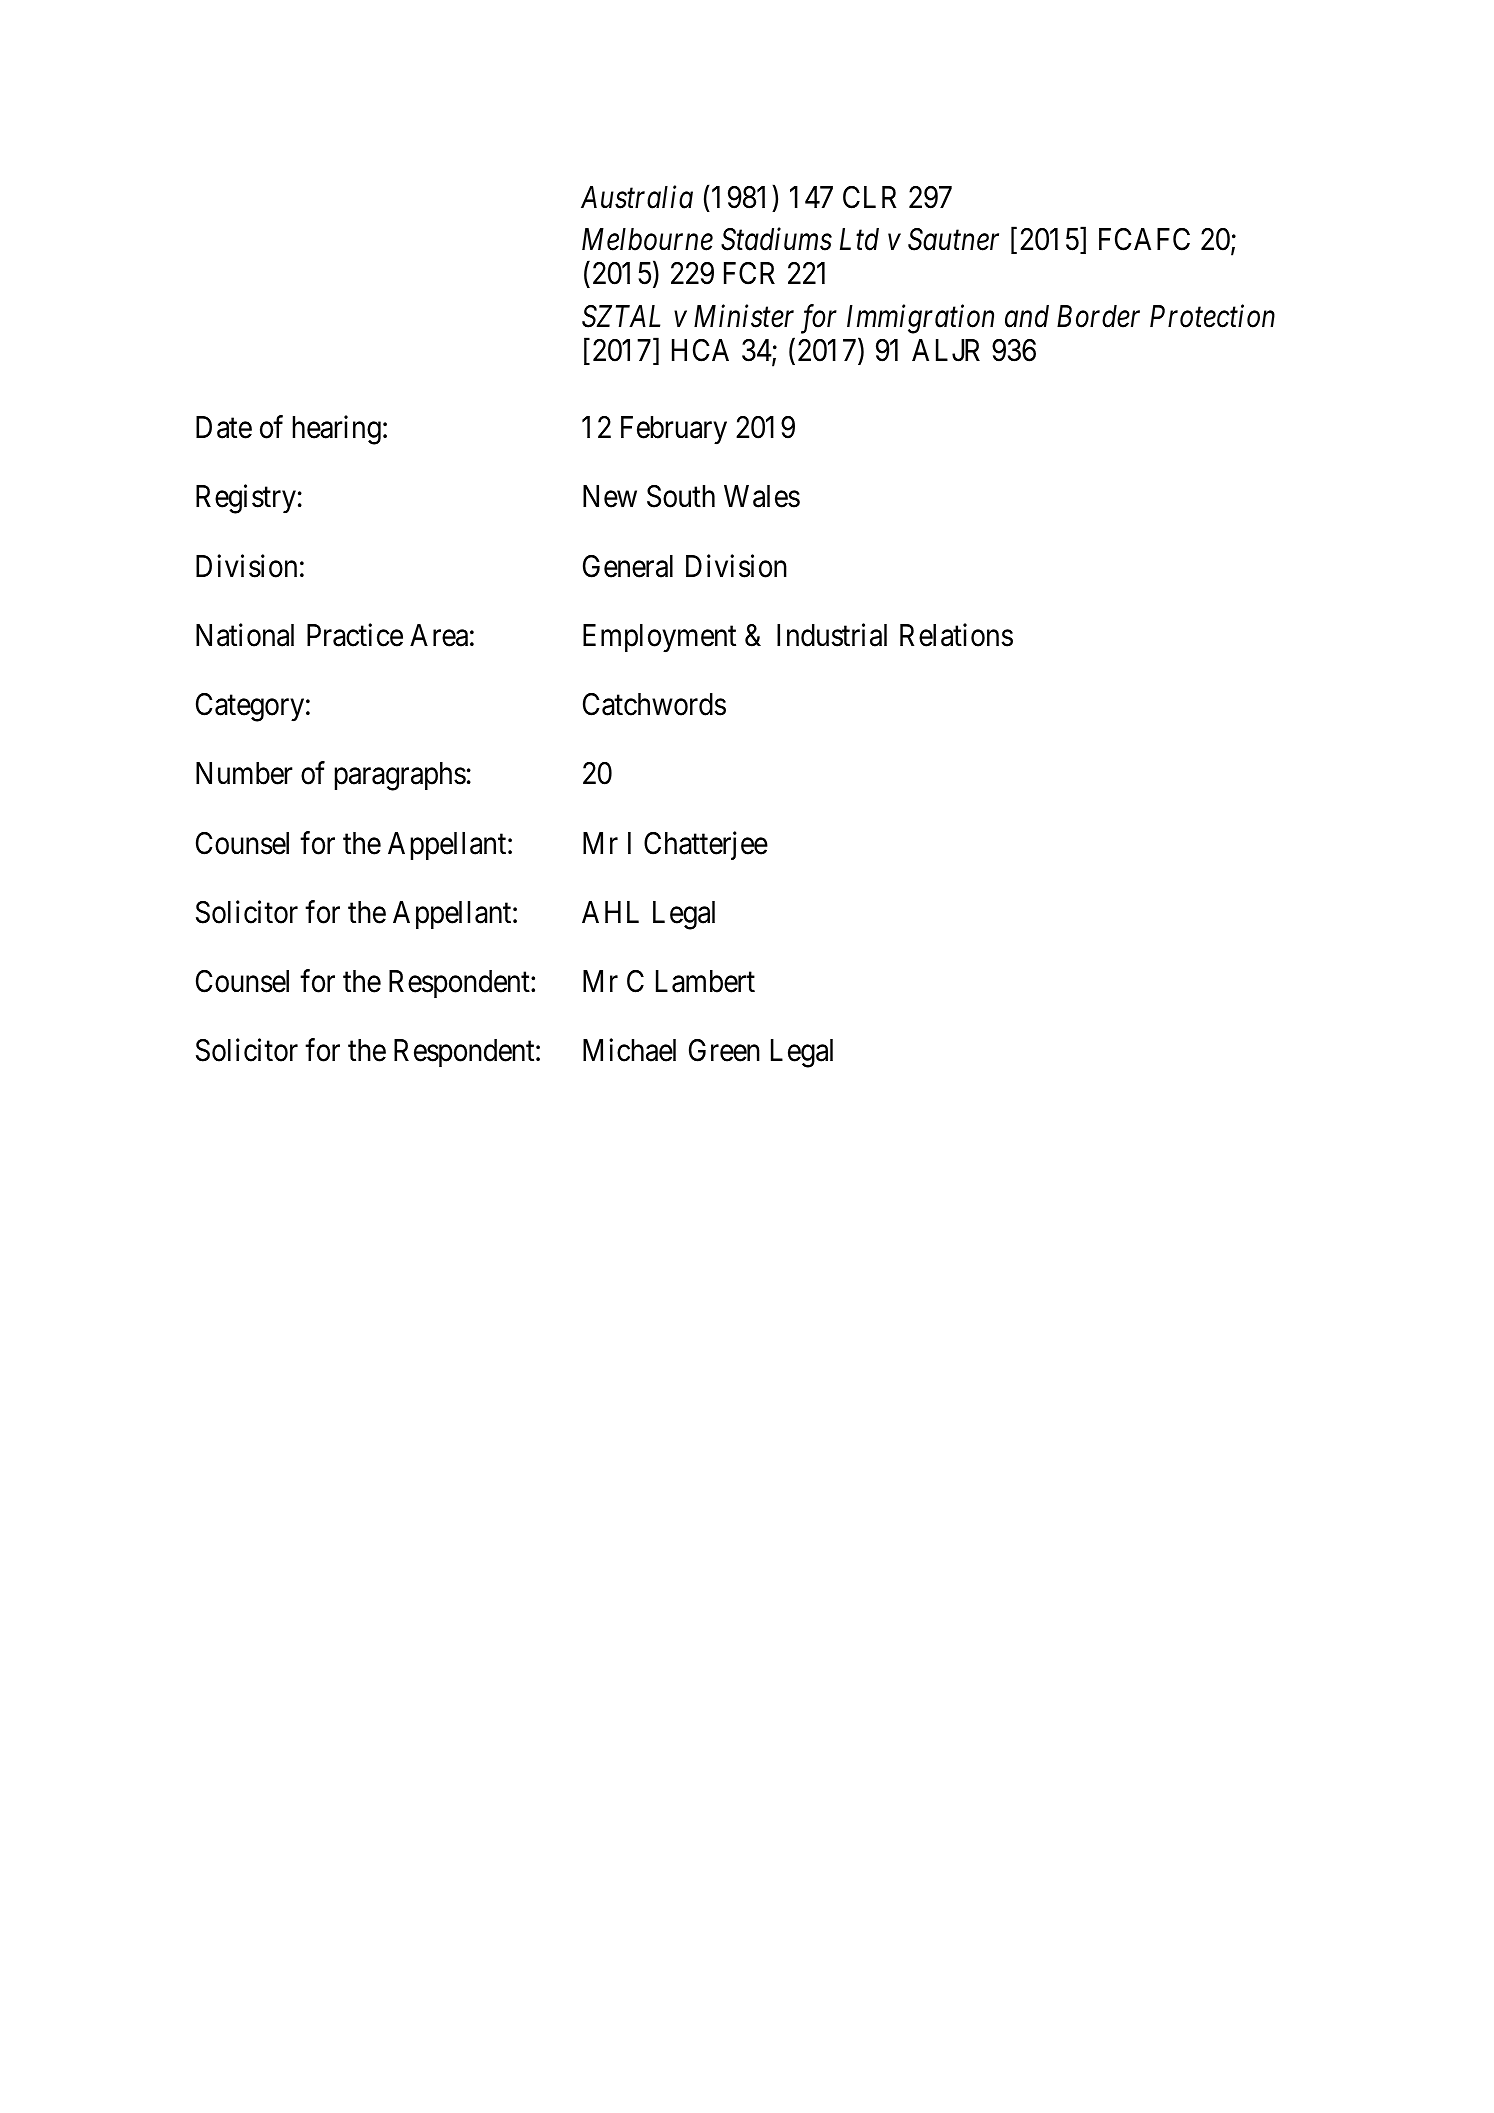 The width and height of the page is (1494, 2113). Describe the element at coordinates (832, 635) in the page. I see `Industrial` at that location.
